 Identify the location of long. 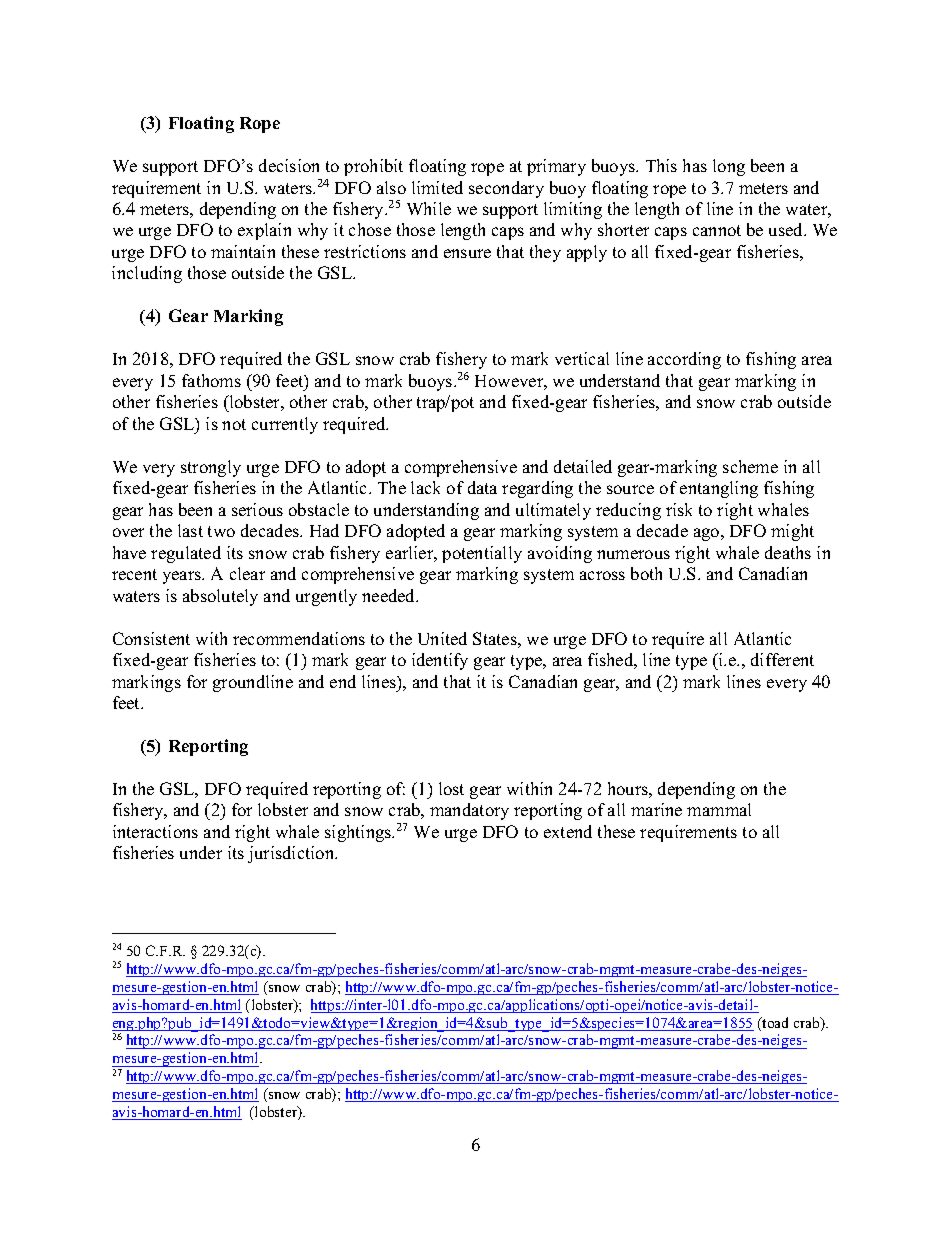
(729, 167).
